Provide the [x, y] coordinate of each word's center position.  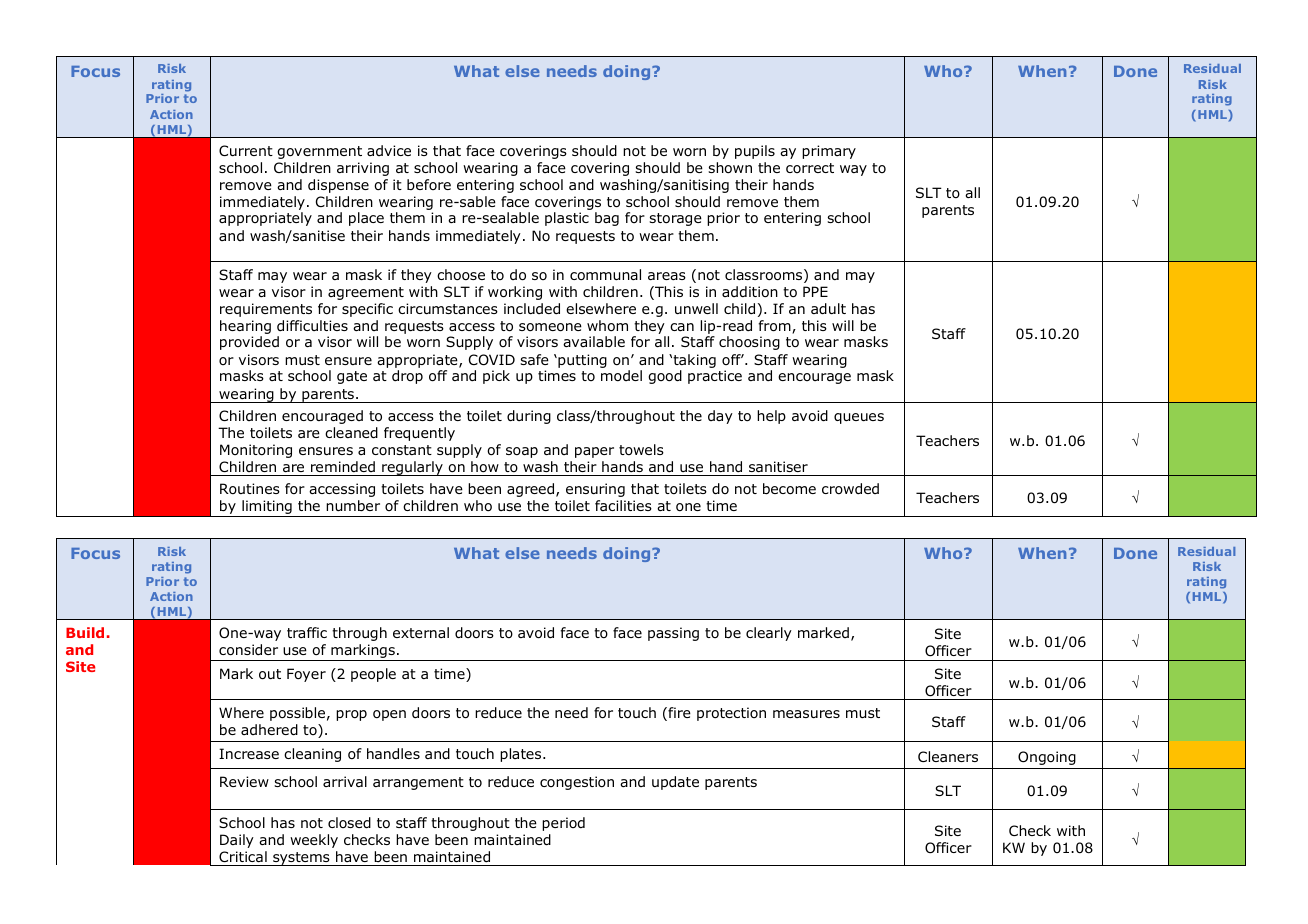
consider [248, 650]
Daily [237, 841]
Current [246, 150]
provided [249, 343]
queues [859, 418]
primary [829, 152]
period [563, 824]
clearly [769, 634]
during [529, 417]
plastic [567, 219]
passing [673, 634]
